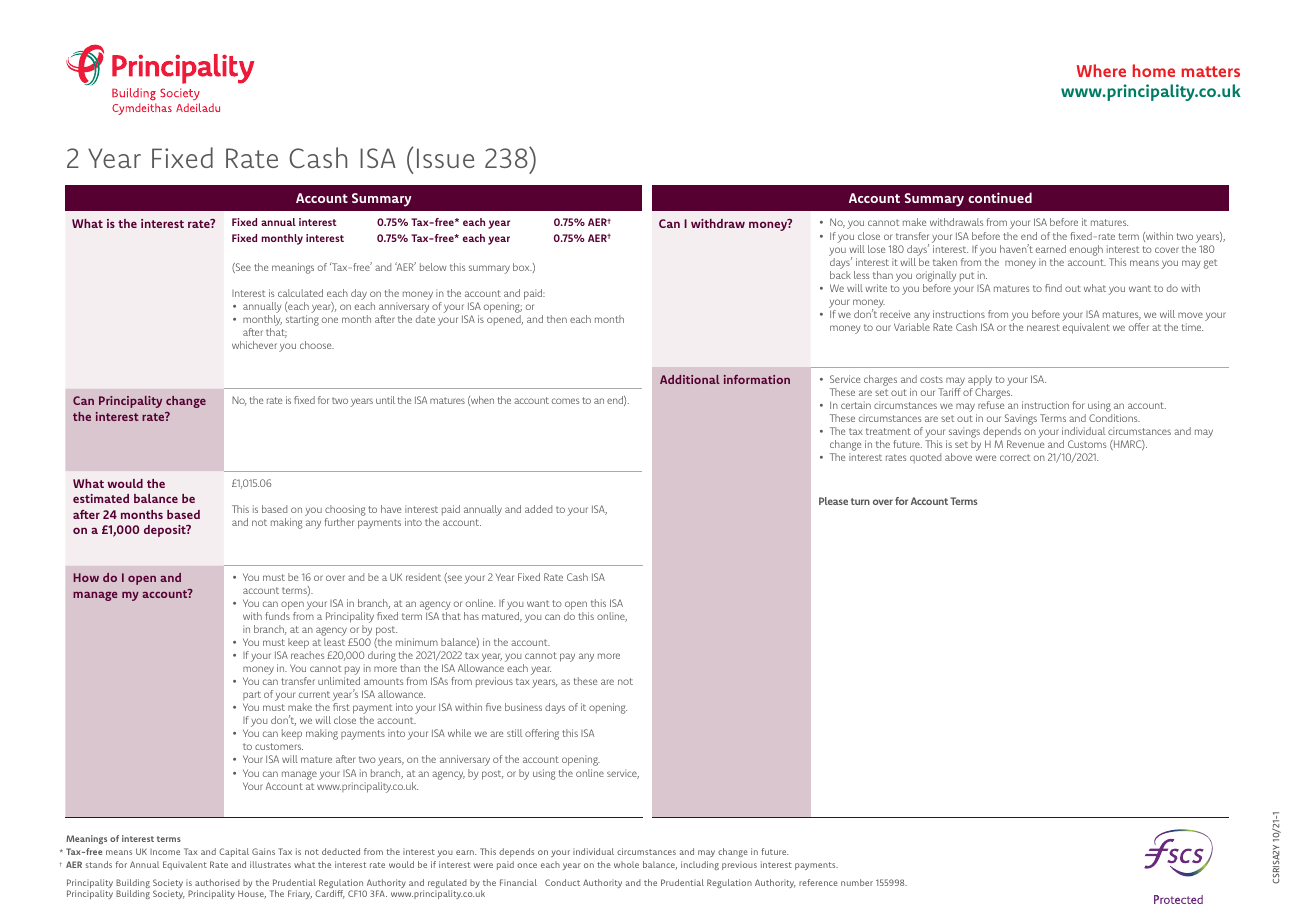 The height and width of the screenshot is (924, 1308). What do you see at coordinates (254, 345) in the screenshot?
I see `whichever` at bounding box center [254, 345].
